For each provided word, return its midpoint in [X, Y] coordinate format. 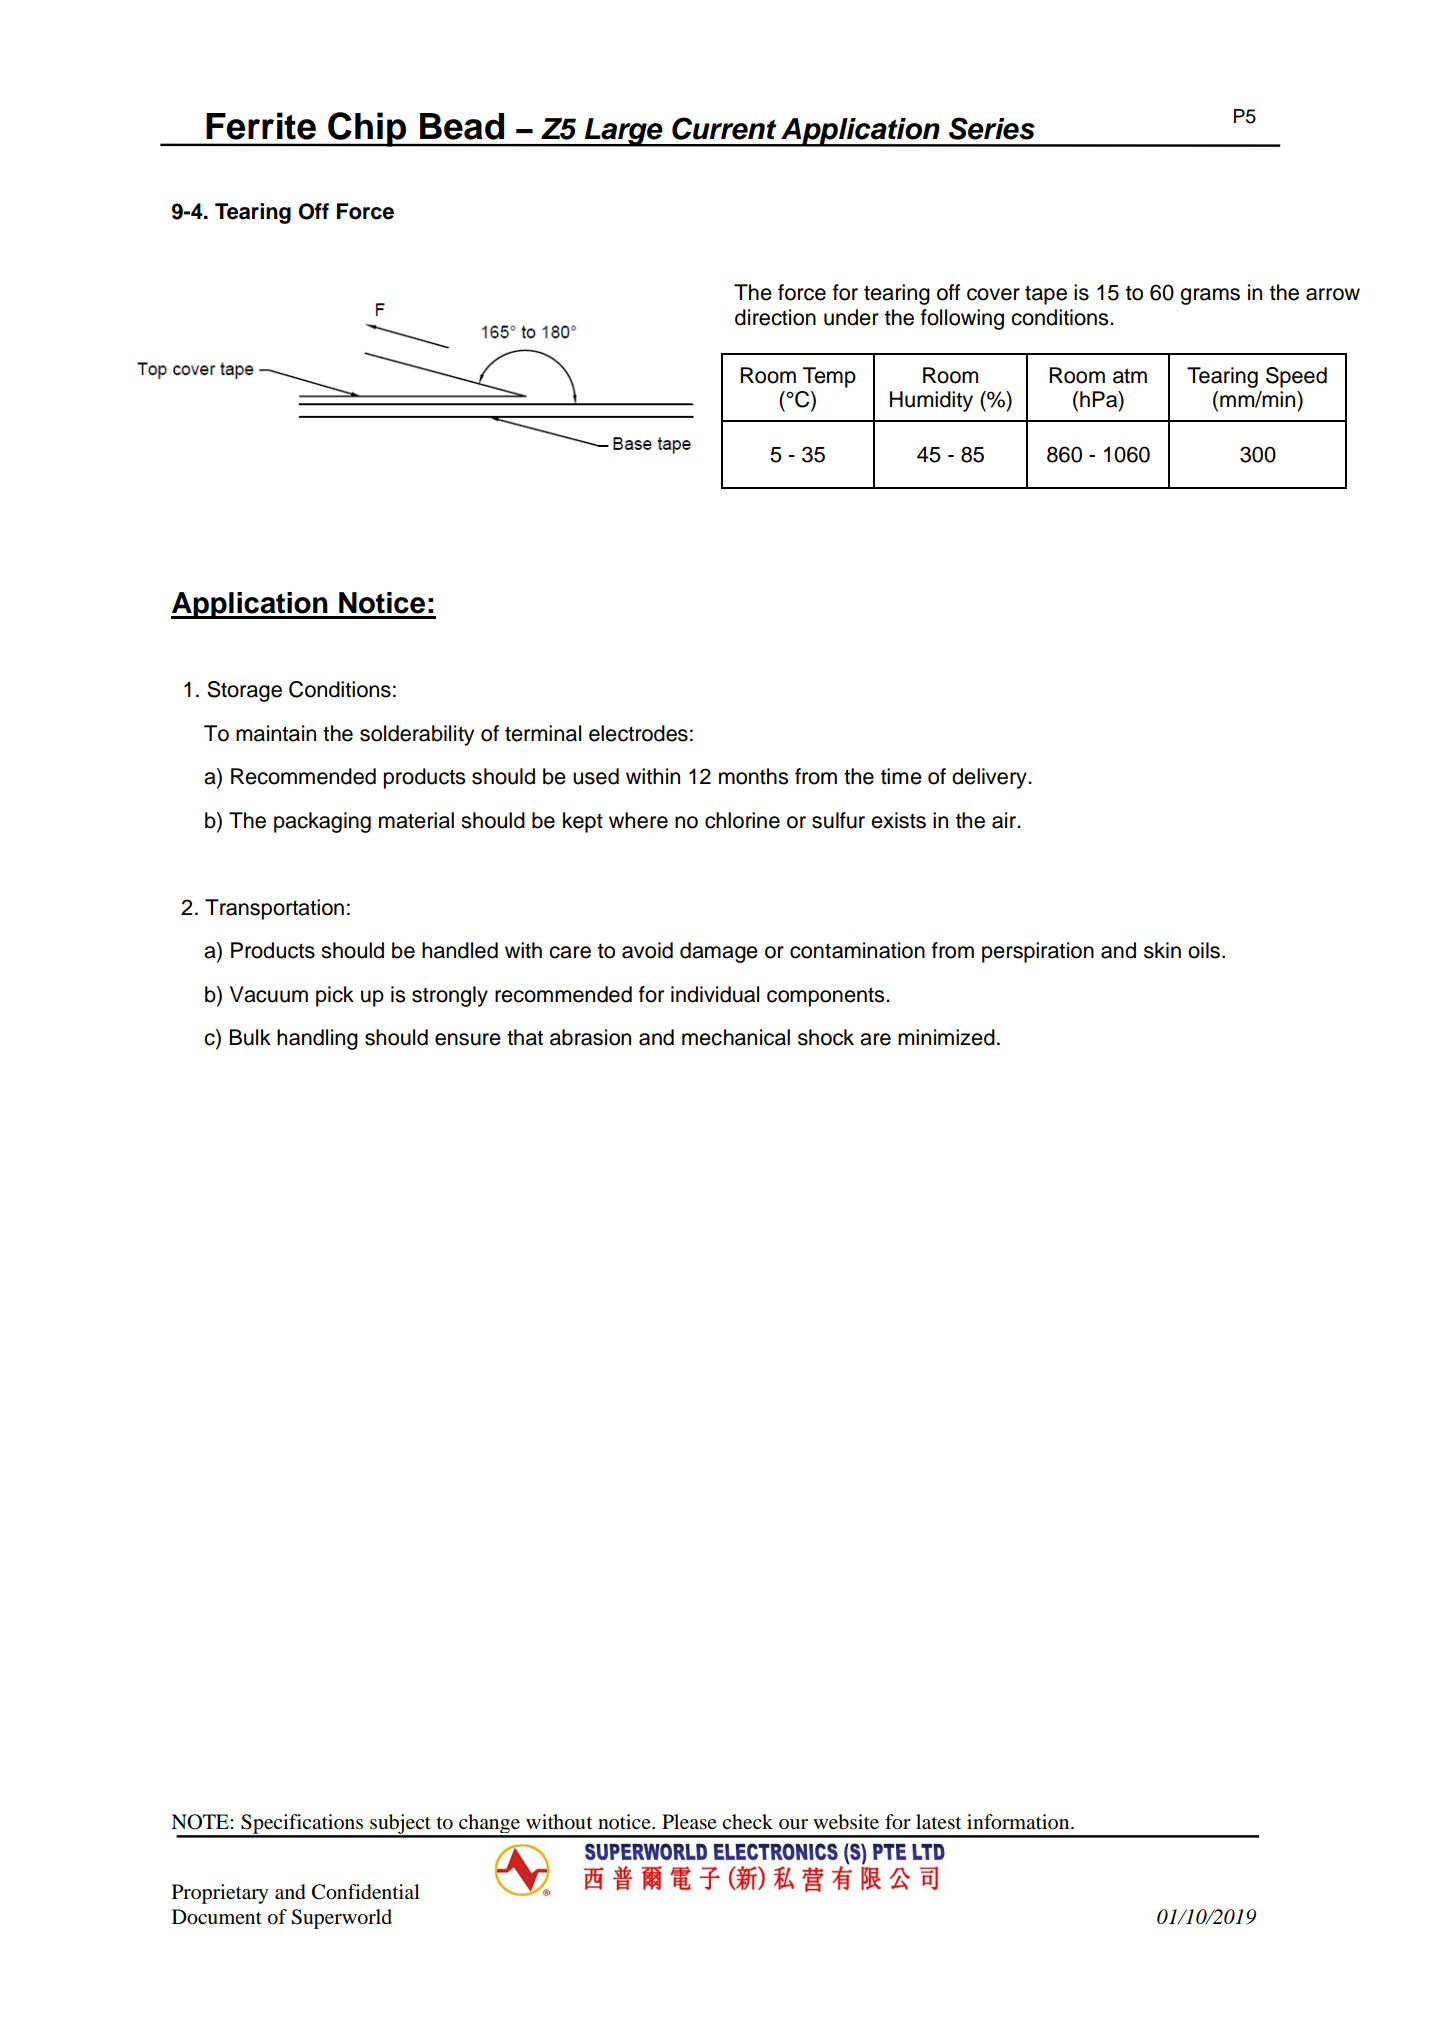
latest [938, 1822]
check [747, 1821]
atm [1130, 376]
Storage [244, 691]
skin [1162, 950]
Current [724, 128]
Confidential [366, 1892]
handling [317, 1039]
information [1019, 1822]
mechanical [736, 1037]
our [793, 1824]
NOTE [201, 1822]
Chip [367, 129]
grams [1210, 296]
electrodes [638, 733]
